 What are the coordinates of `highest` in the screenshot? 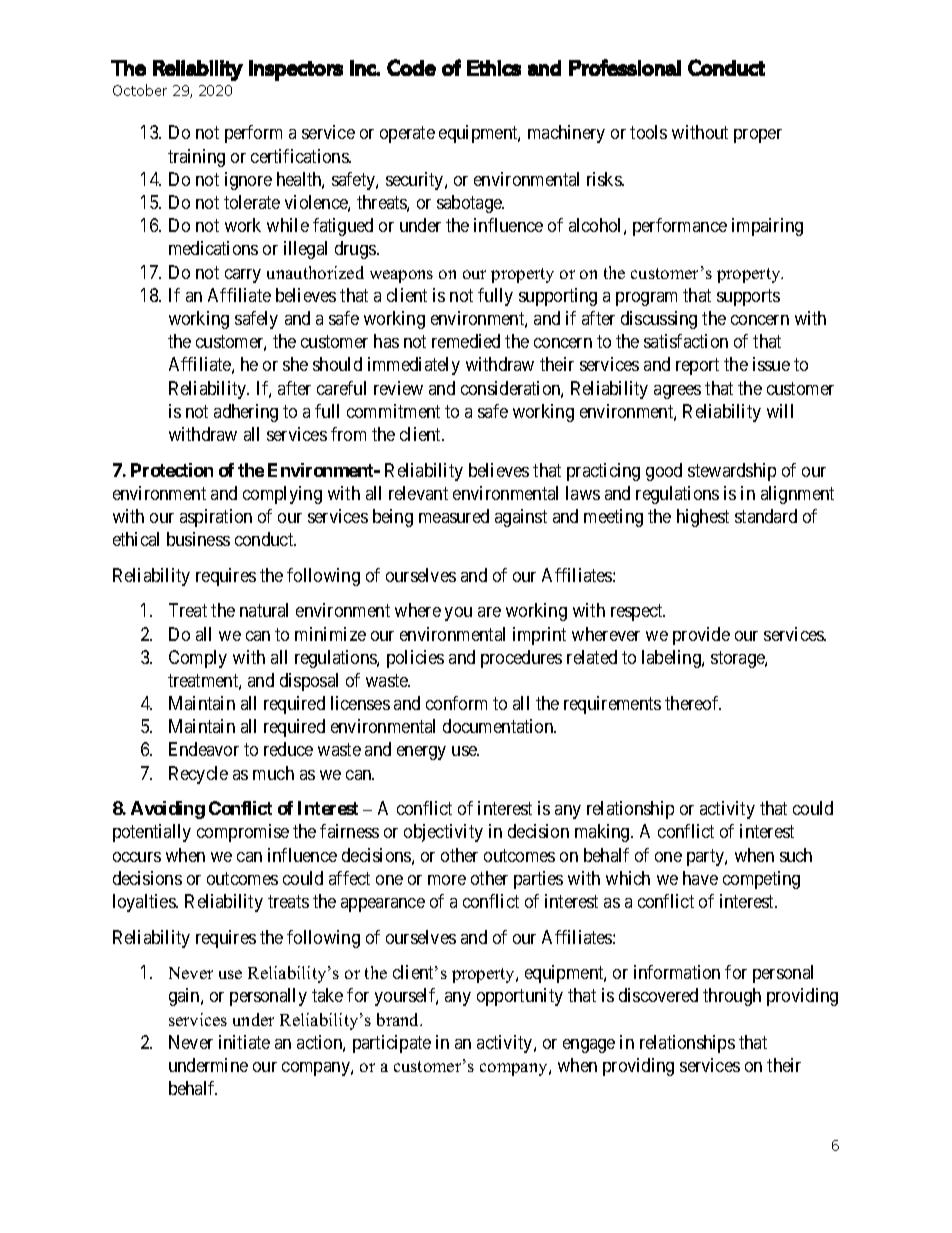 It's located at (703, 518).
